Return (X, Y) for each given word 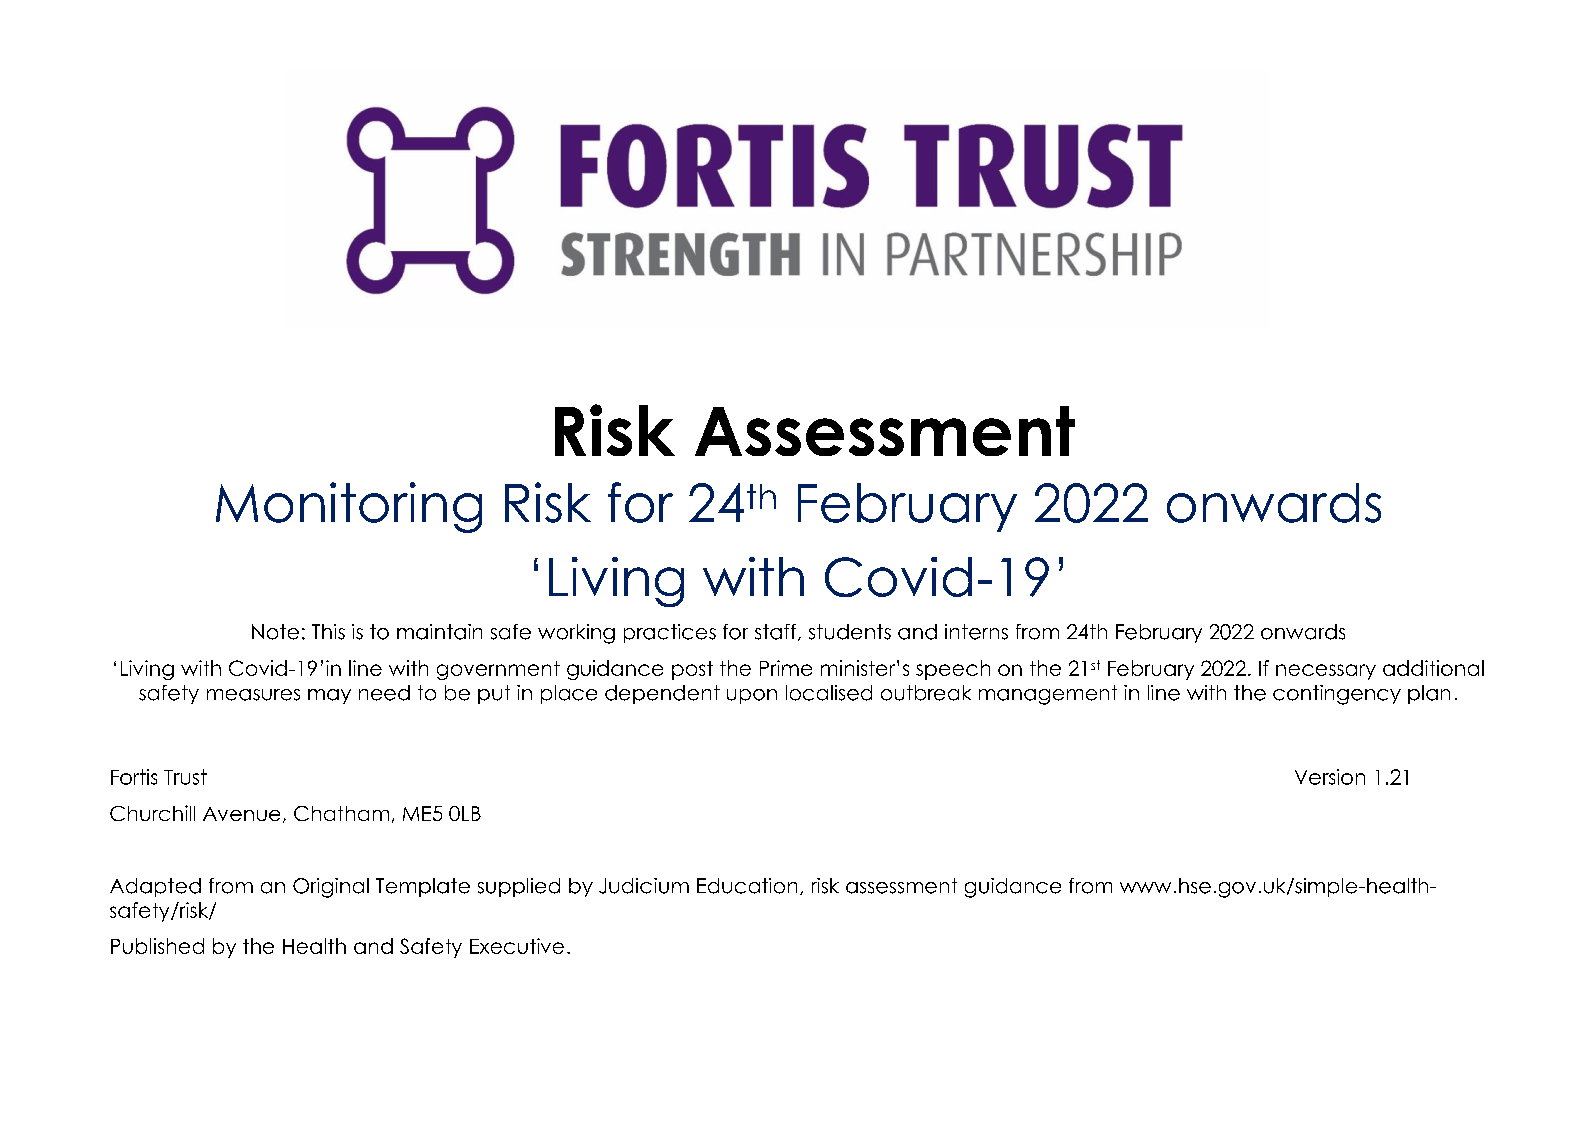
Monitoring (349, 507)
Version (1330, 777)
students (850, 632)
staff (777, 632)
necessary (1326, 672)
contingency (1337, 695)
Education (747, 886)
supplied (519, 887)
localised (829, 693)
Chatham (341, 813)
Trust (185, 777)
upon (752, 696)
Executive (517, 946)
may (329, 696)
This (328, 632)
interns (976, 632)
